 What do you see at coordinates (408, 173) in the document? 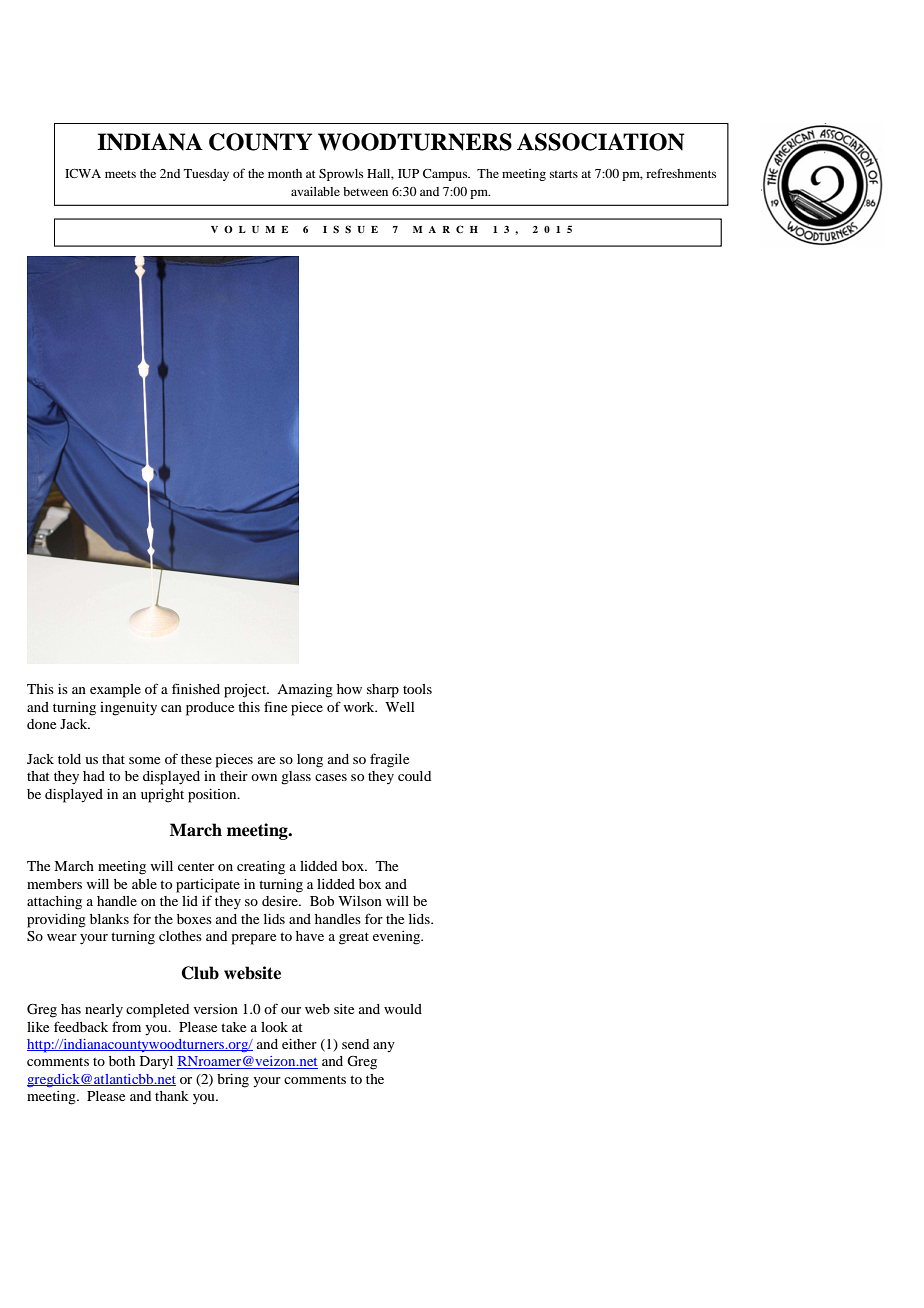
I see `IUP` at bounding box center [408, 173].
